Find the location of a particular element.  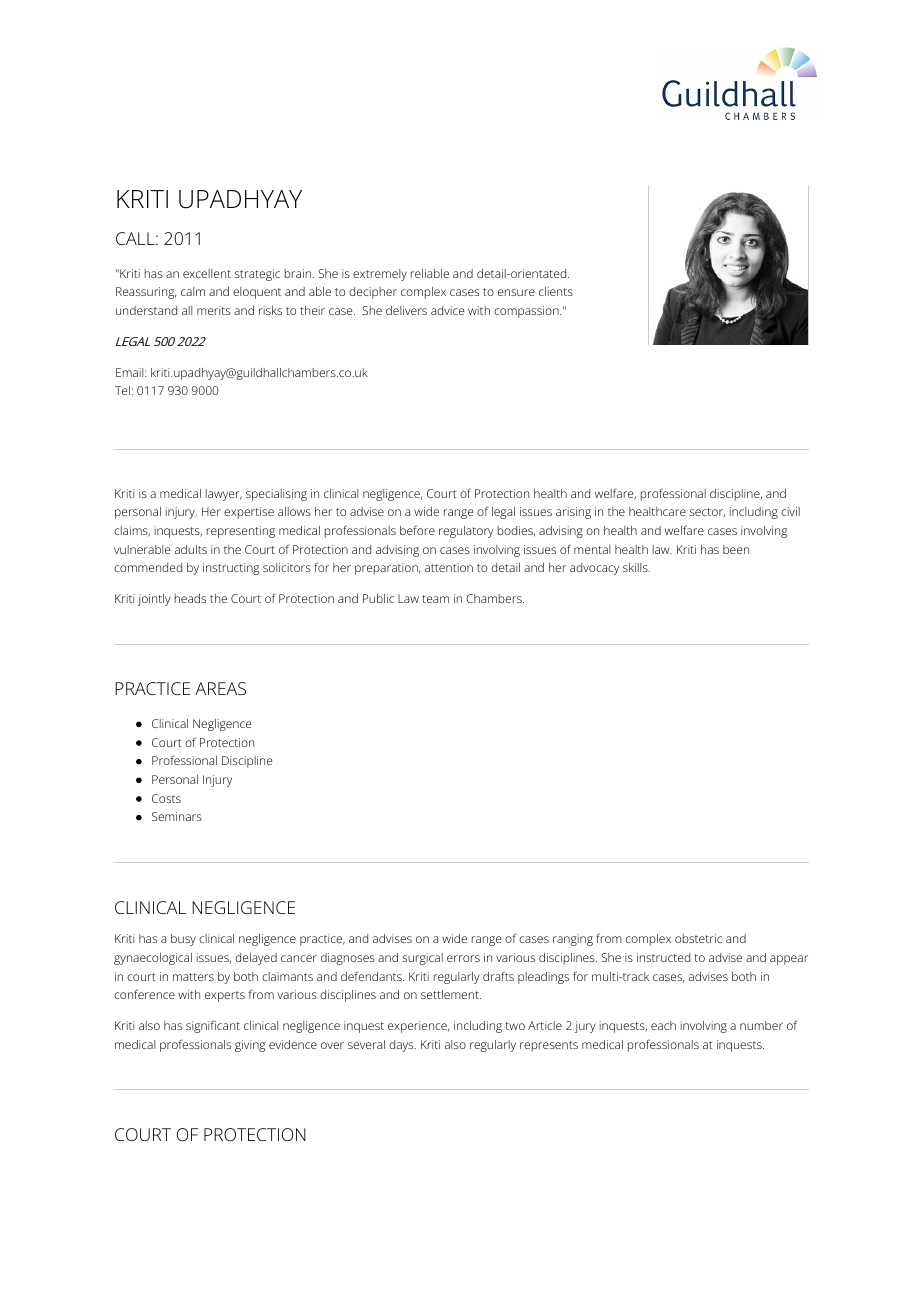

settlement is located at coordinates (451, 994).
